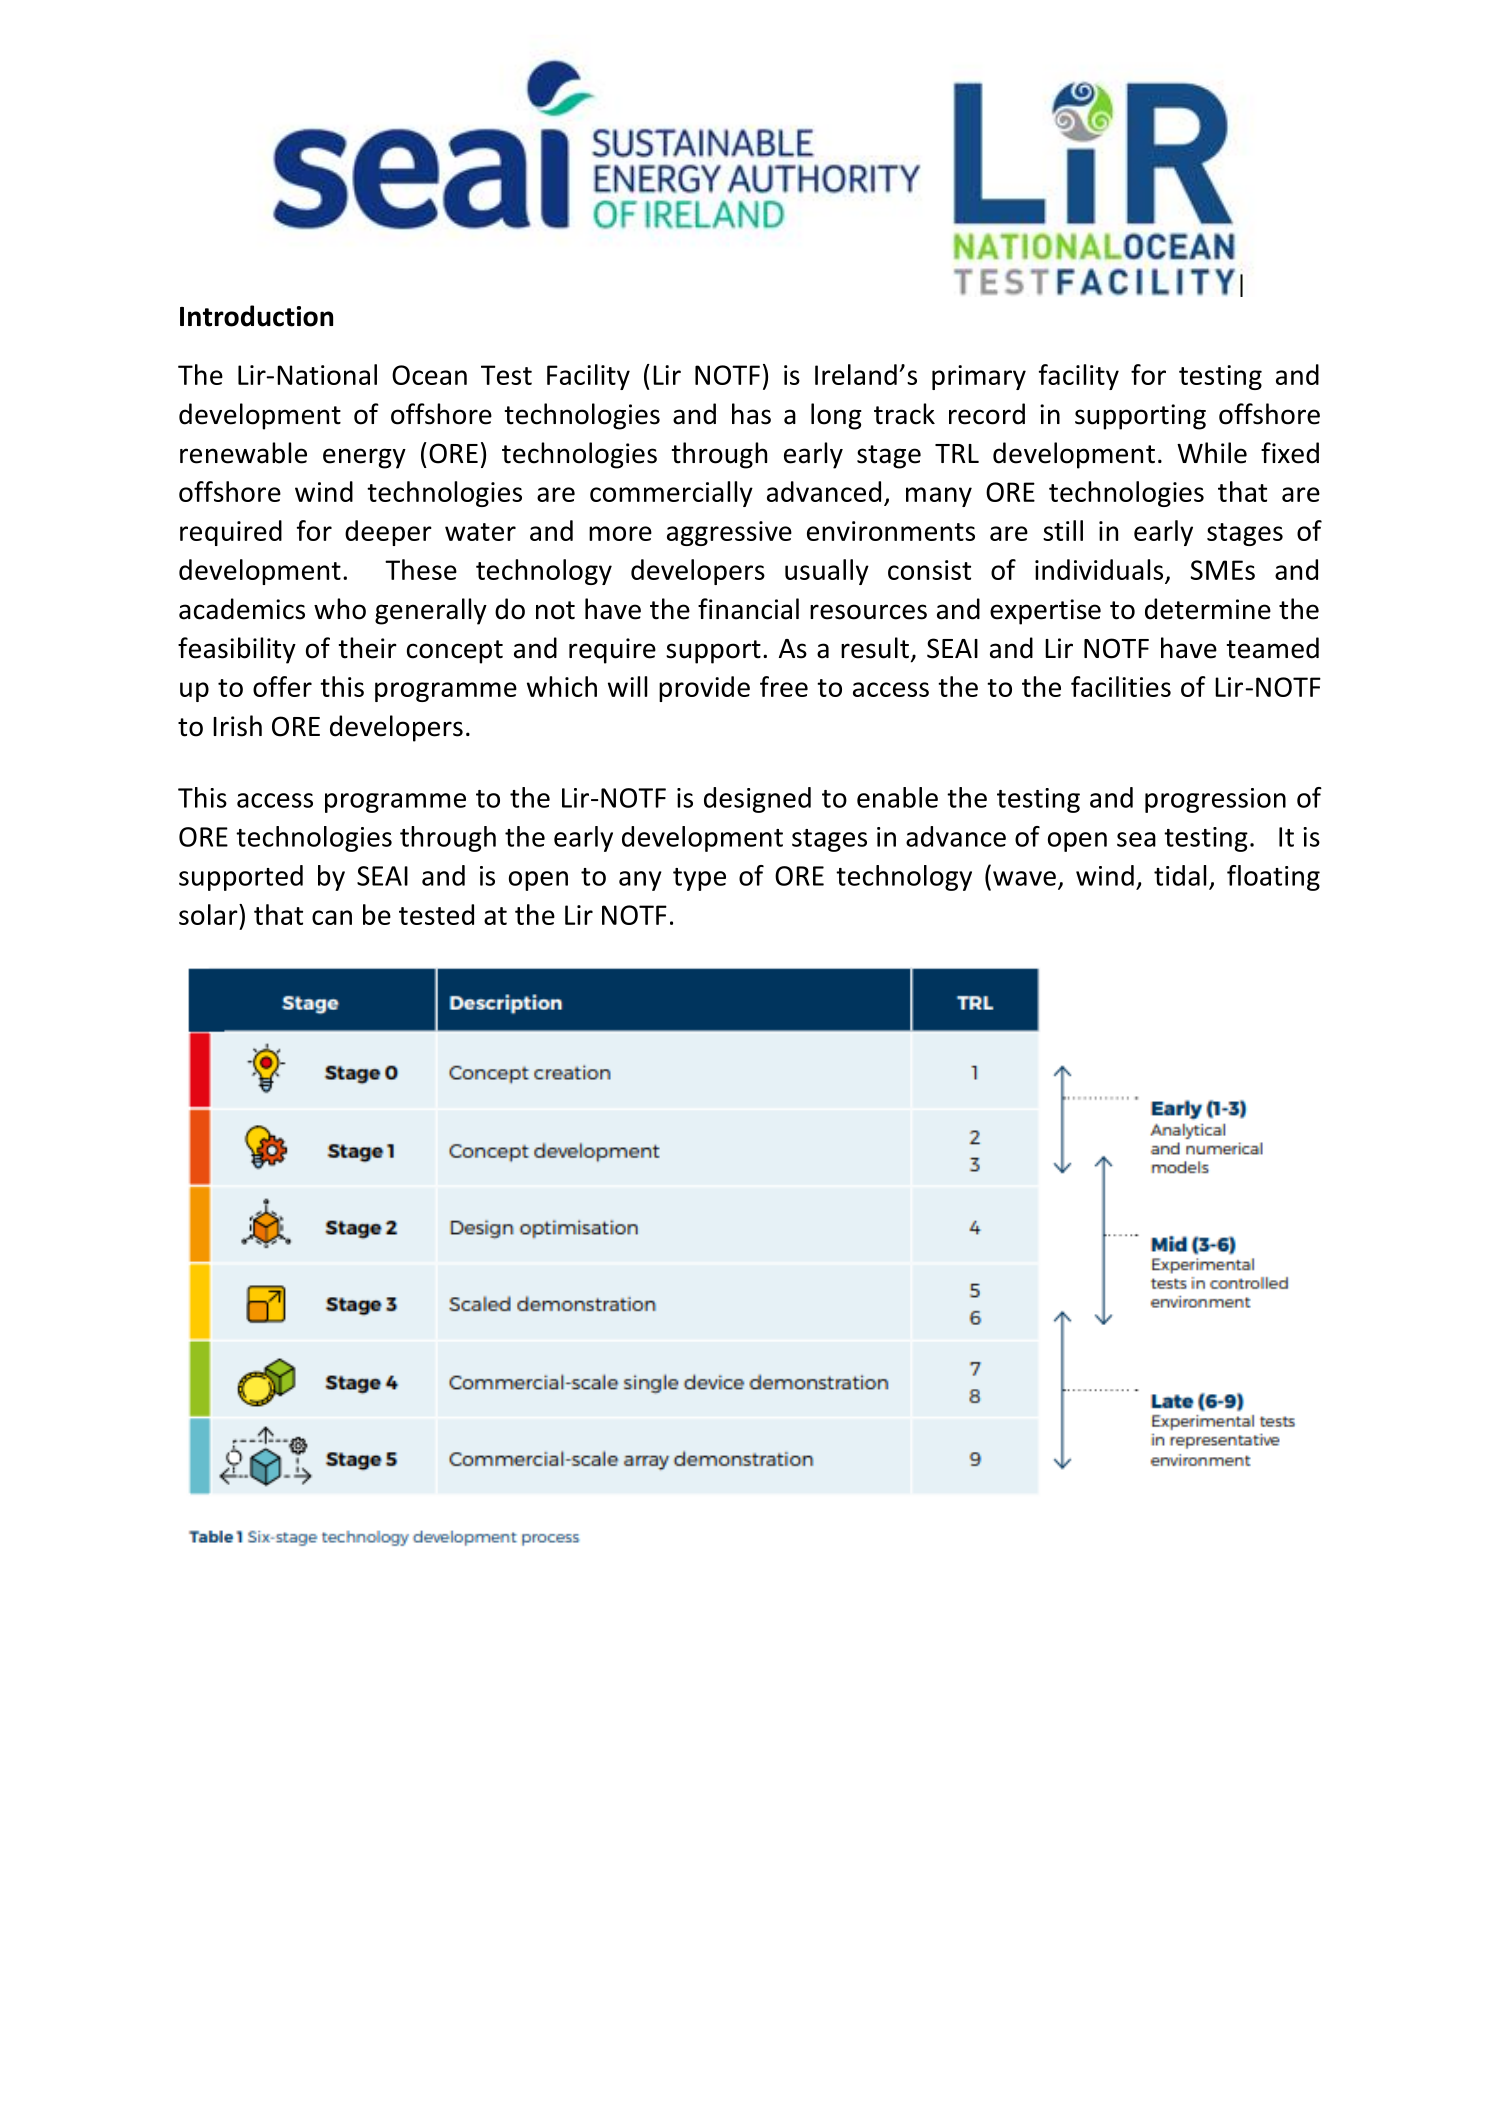 This screenshot has width=1497, height=2117. What do you see at coordinates (1180, 875) in the screenshot?
I see `tidal` at bounding box center [1180, 875].
